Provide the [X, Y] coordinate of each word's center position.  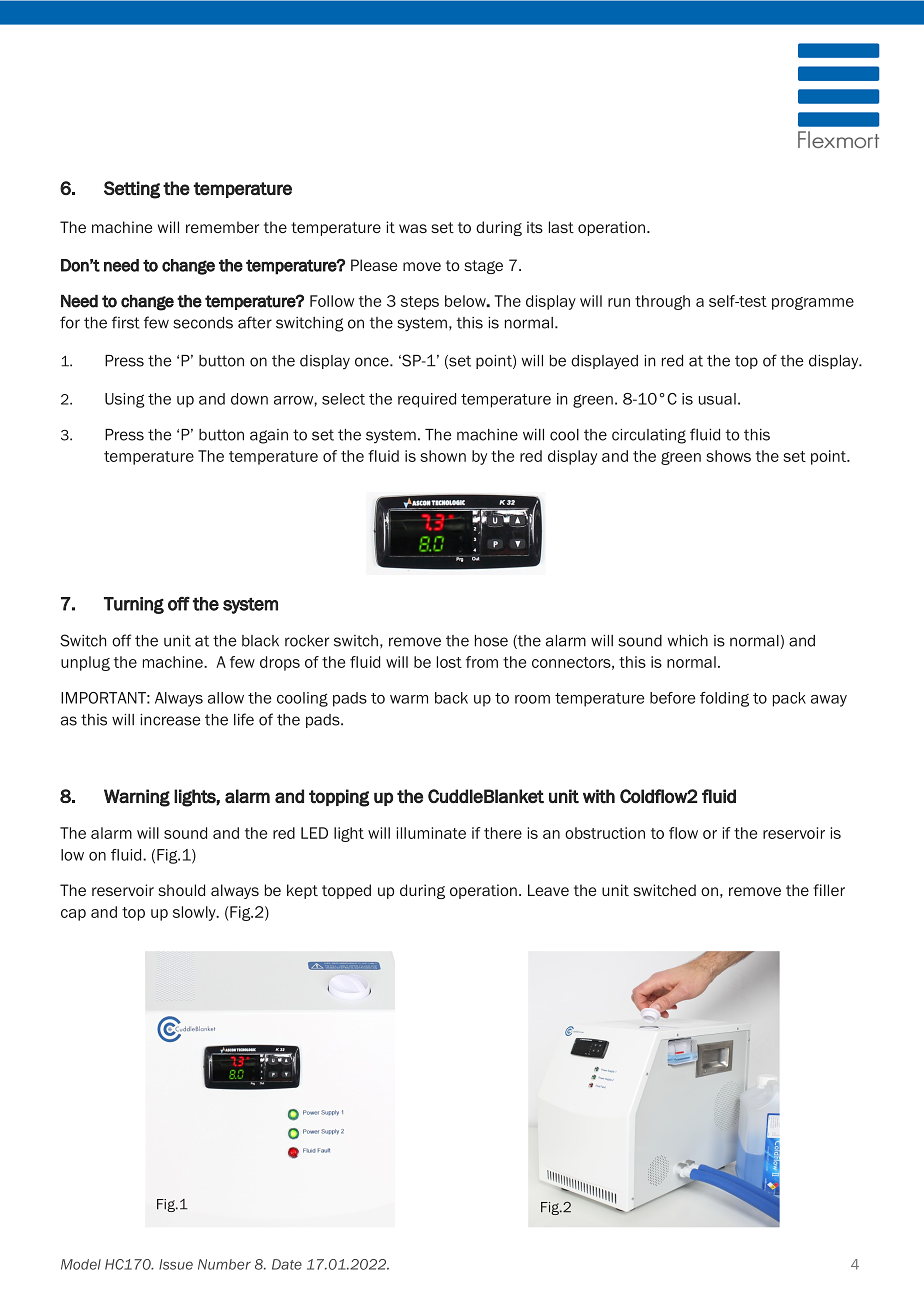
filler [829, 890]
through [662, 302]
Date [287, 1264]
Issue [176, 1264]
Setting [132, 190]
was [413, 228]
